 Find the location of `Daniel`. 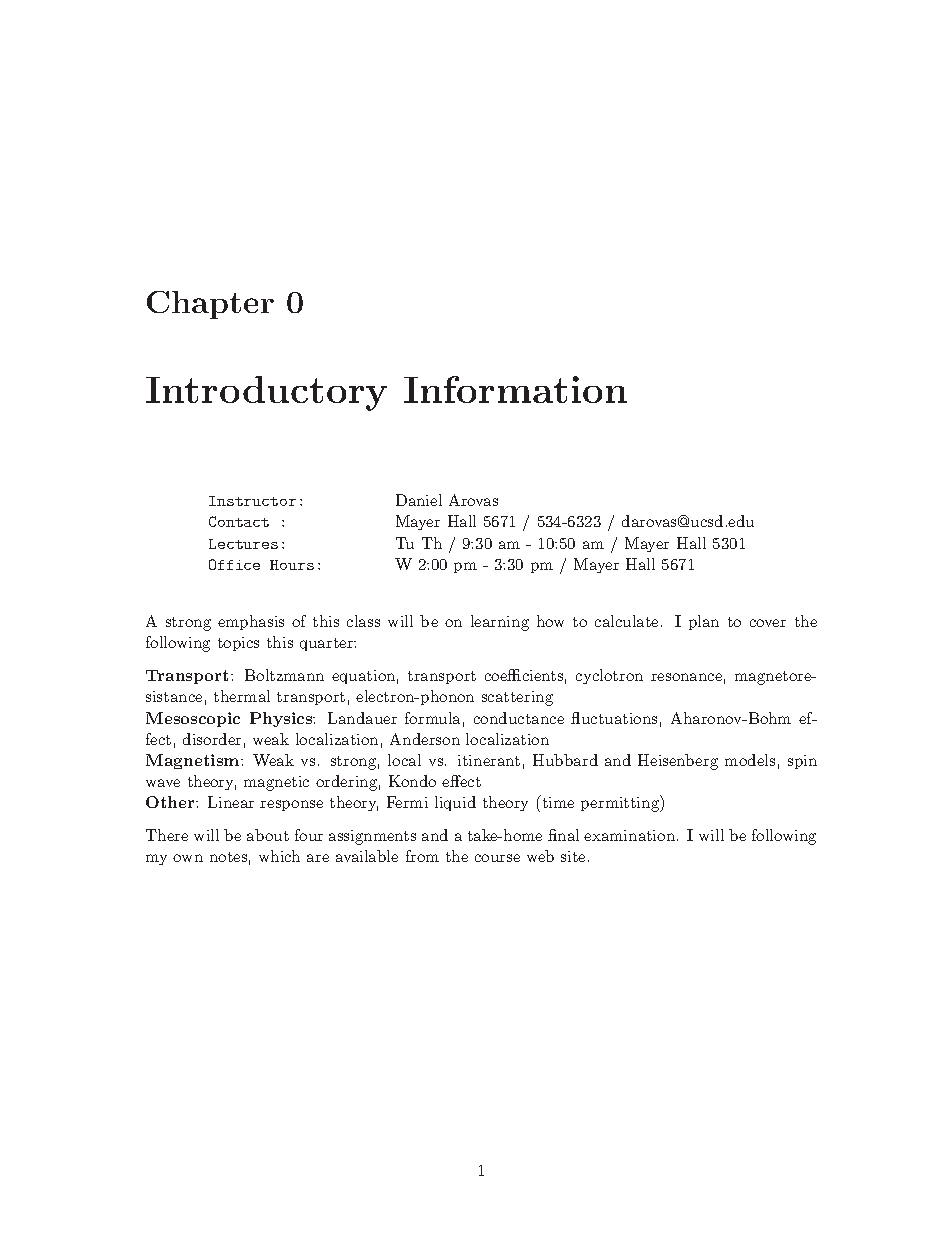

Daniel is located at coordinates (419, 500).
